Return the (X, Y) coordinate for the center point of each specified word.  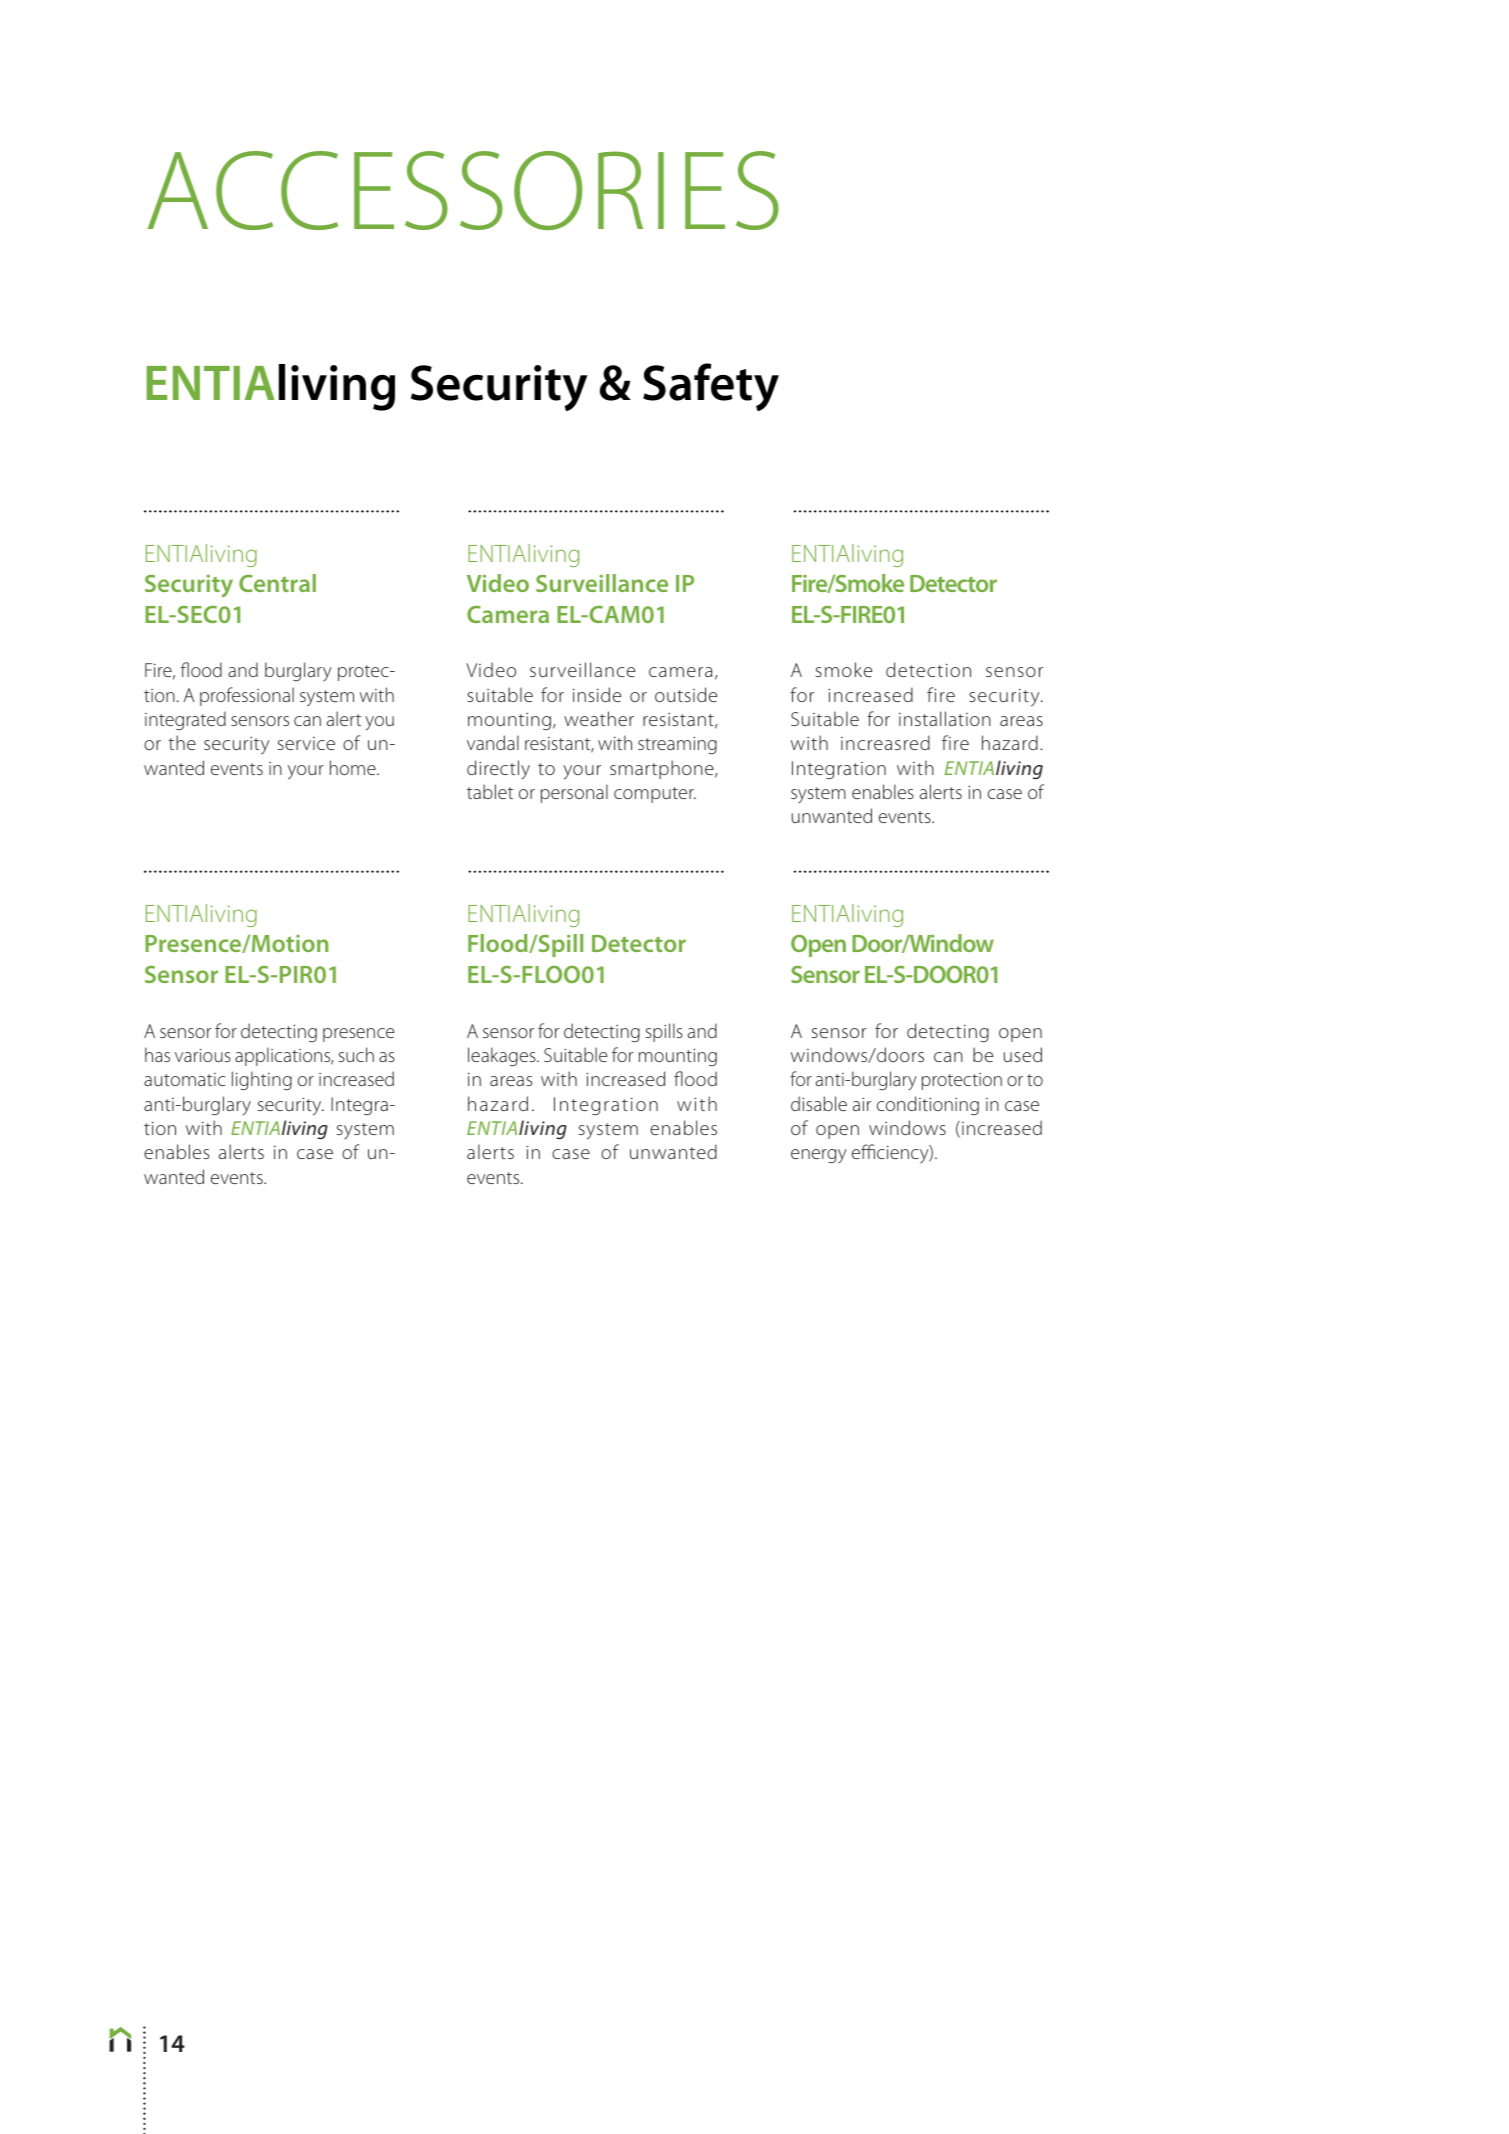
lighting (262, 1080)
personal (574, 793)
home (354, 767)
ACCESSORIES (463, 190)
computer (655, 795)
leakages (503, 1056)
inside (597, 694)
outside (686, 694)
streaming (677, 745)
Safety (711, 387)
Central (277, 583)
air (862, 1104)
